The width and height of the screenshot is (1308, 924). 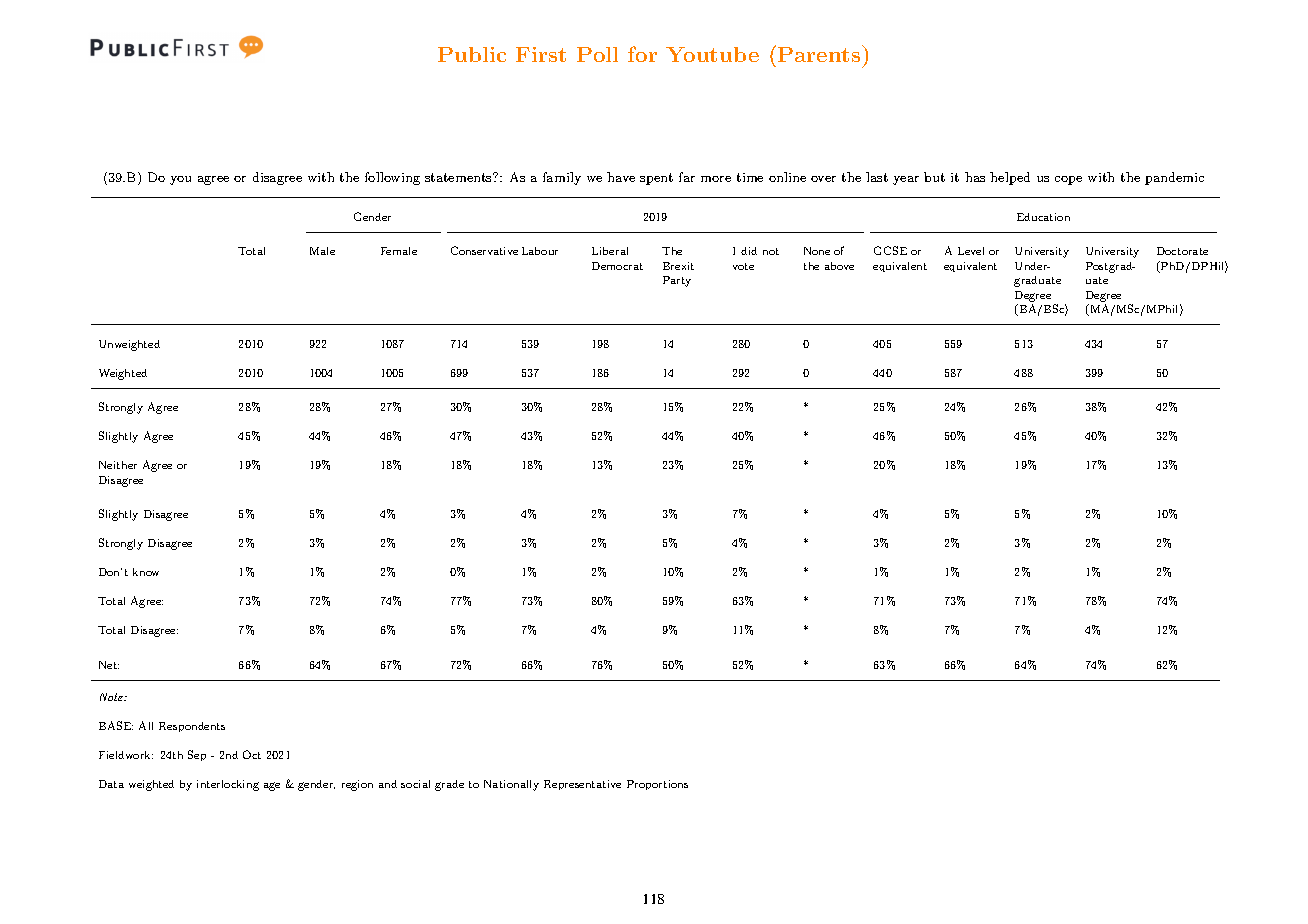 I want to click on Party, so click(x=677, y=281).
